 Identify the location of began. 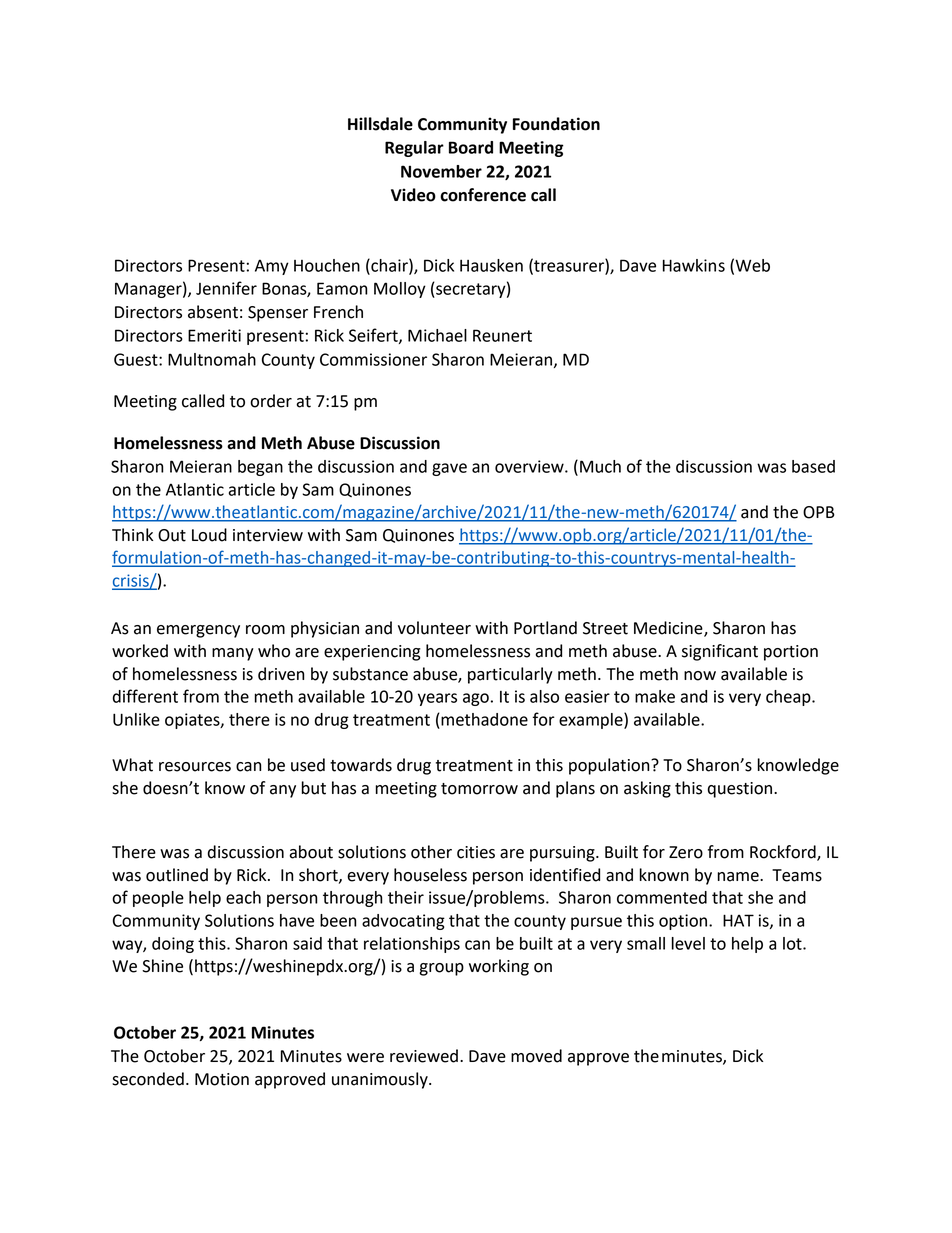
(260, 468).
